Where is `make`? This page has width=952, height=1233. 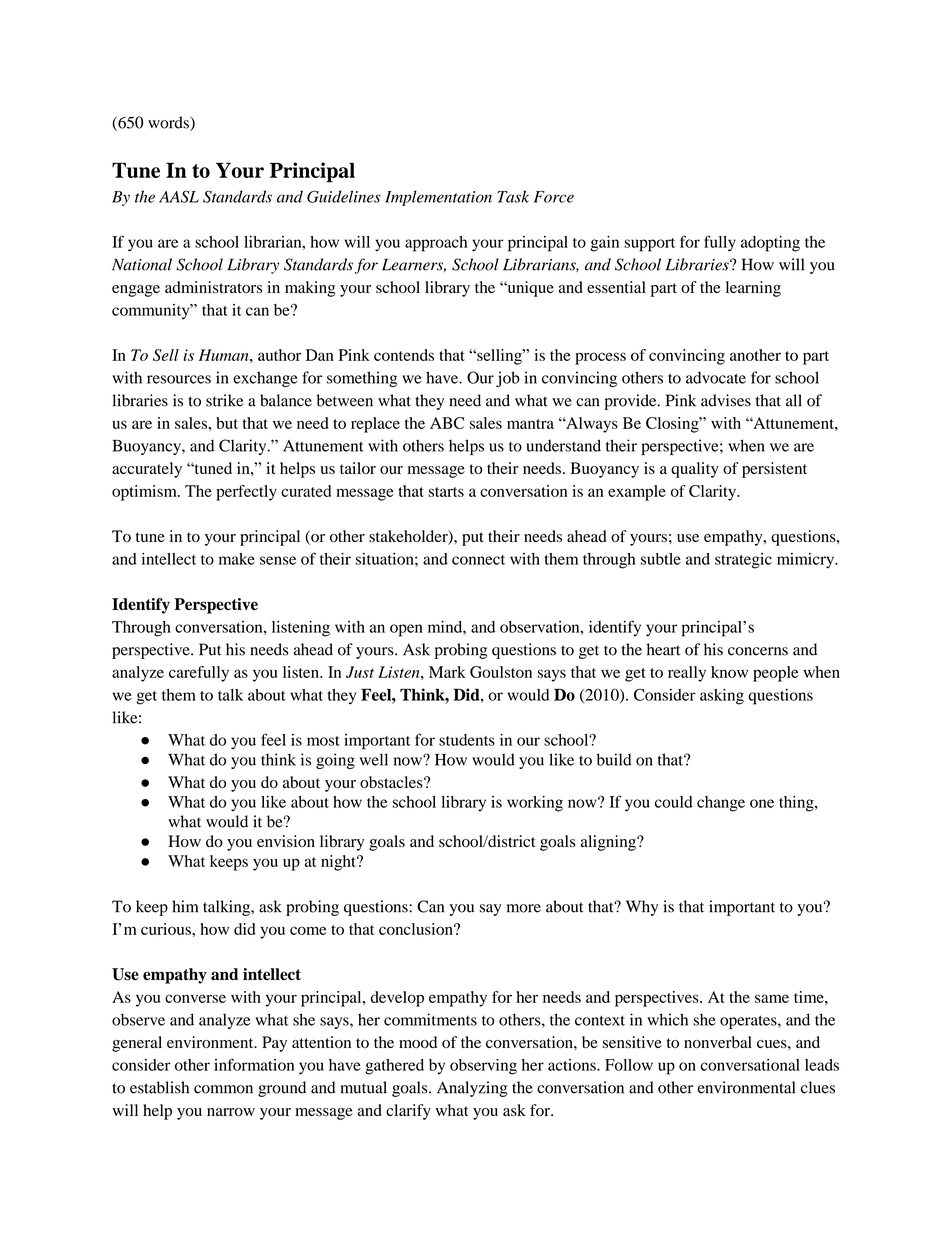 make is located at coordinates (237, 559).
